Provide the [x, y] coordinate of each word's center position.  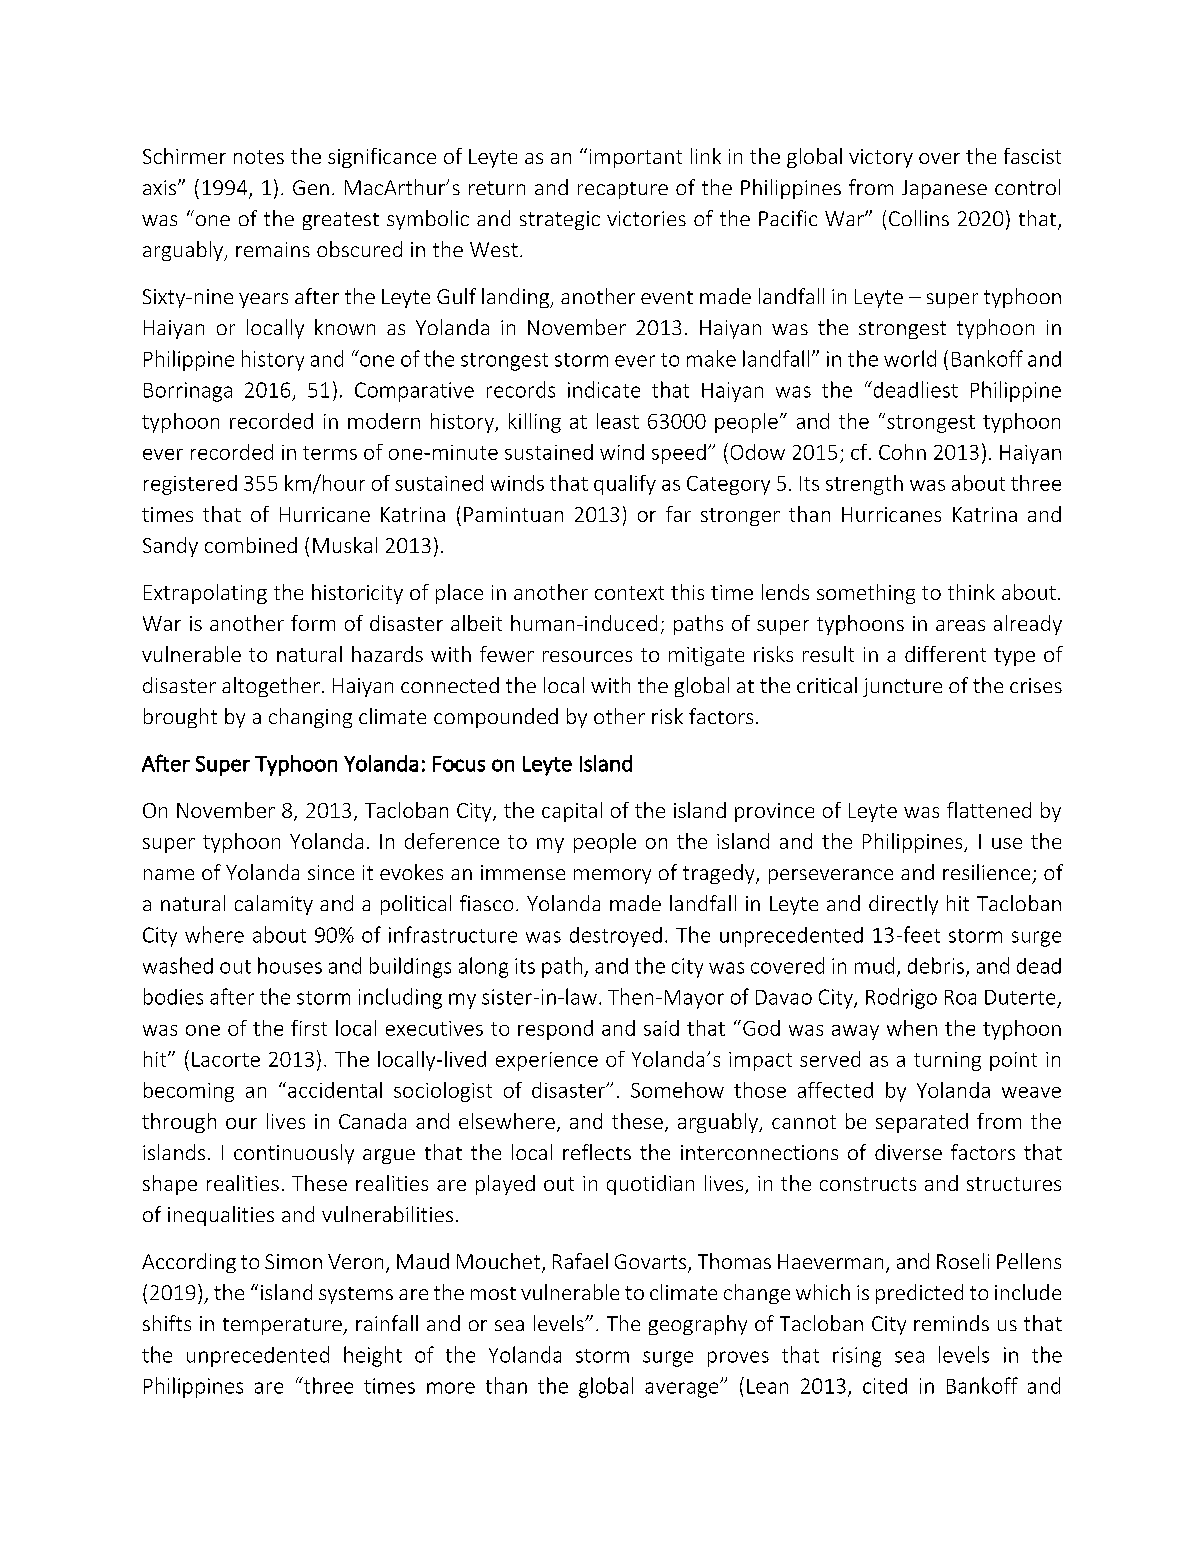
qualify [625, 485]
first [309, 1028]
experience [547, 1061]
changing [310, 718]
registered [190, 485]
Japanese [944, 189]
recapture [623, 190]
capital [572, 812]
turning [947, 1061]
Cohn [902, 452]
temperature [283, 1326]
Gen [311, 187]
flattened [989, 810]
